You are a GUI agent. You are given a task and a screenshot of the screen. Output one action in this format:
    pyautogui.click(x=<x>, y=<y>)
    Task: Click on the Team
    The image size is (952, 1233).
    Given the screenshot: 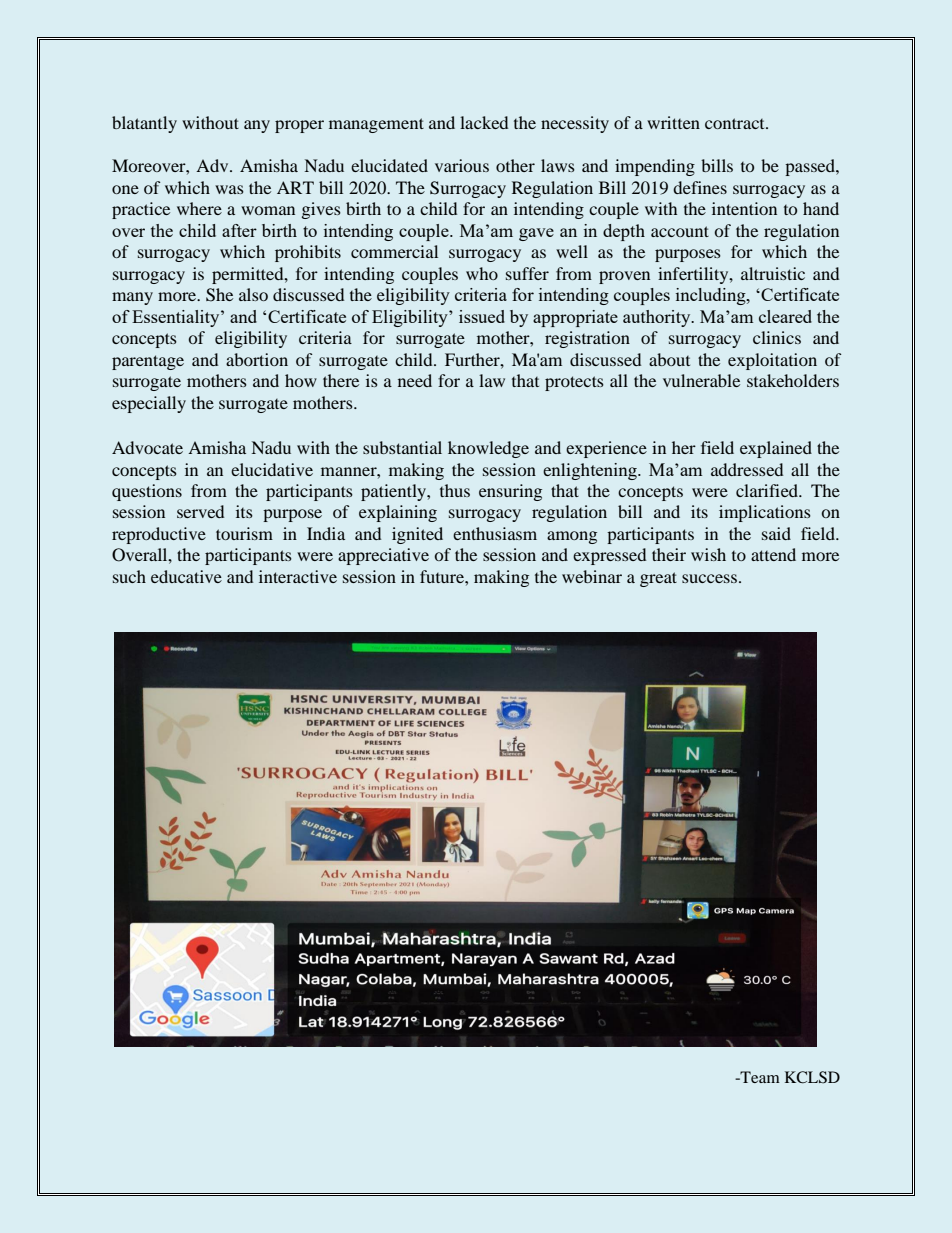 What is the action you would take?
    pyautogui.click(x=759, y=1077)
